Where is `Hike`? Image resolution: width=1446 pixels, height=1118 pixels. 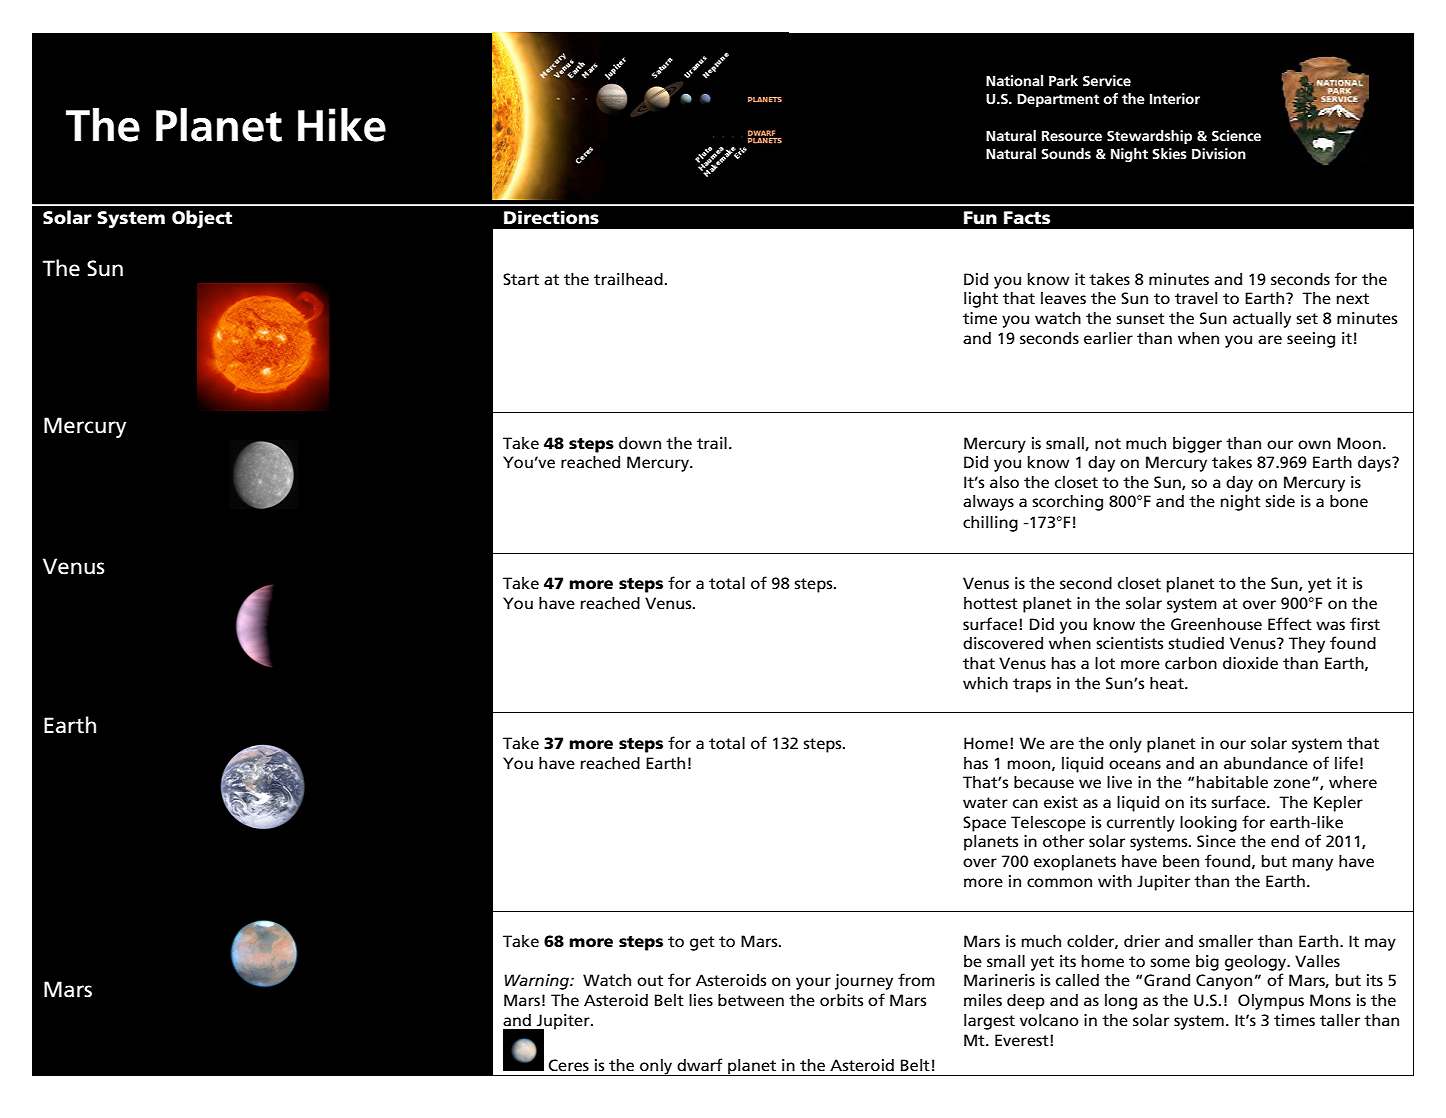 Hike is located at coordinates (342, 125).
